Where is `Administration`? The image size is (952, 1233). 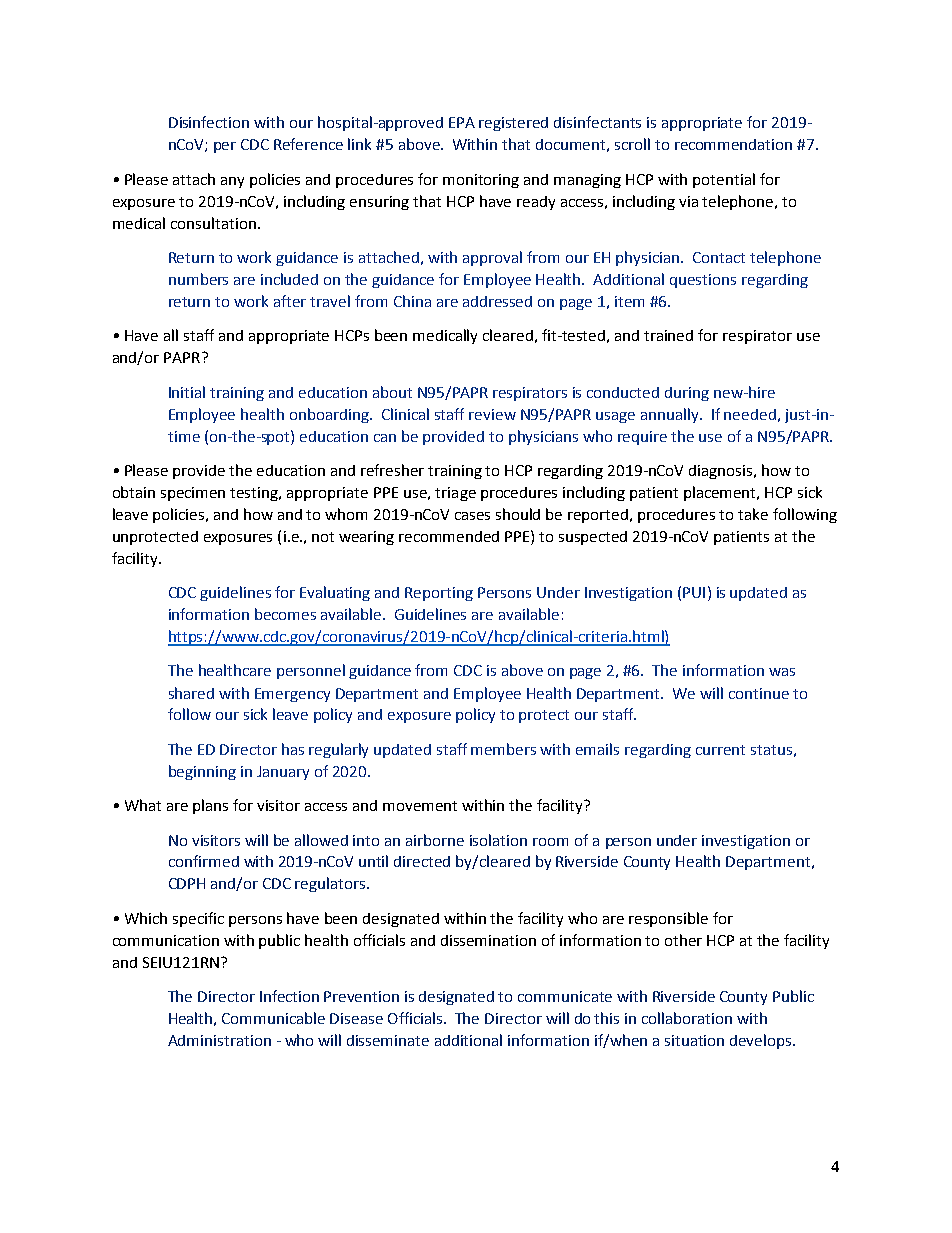
Administration is located at coordinates (219, 1040).
